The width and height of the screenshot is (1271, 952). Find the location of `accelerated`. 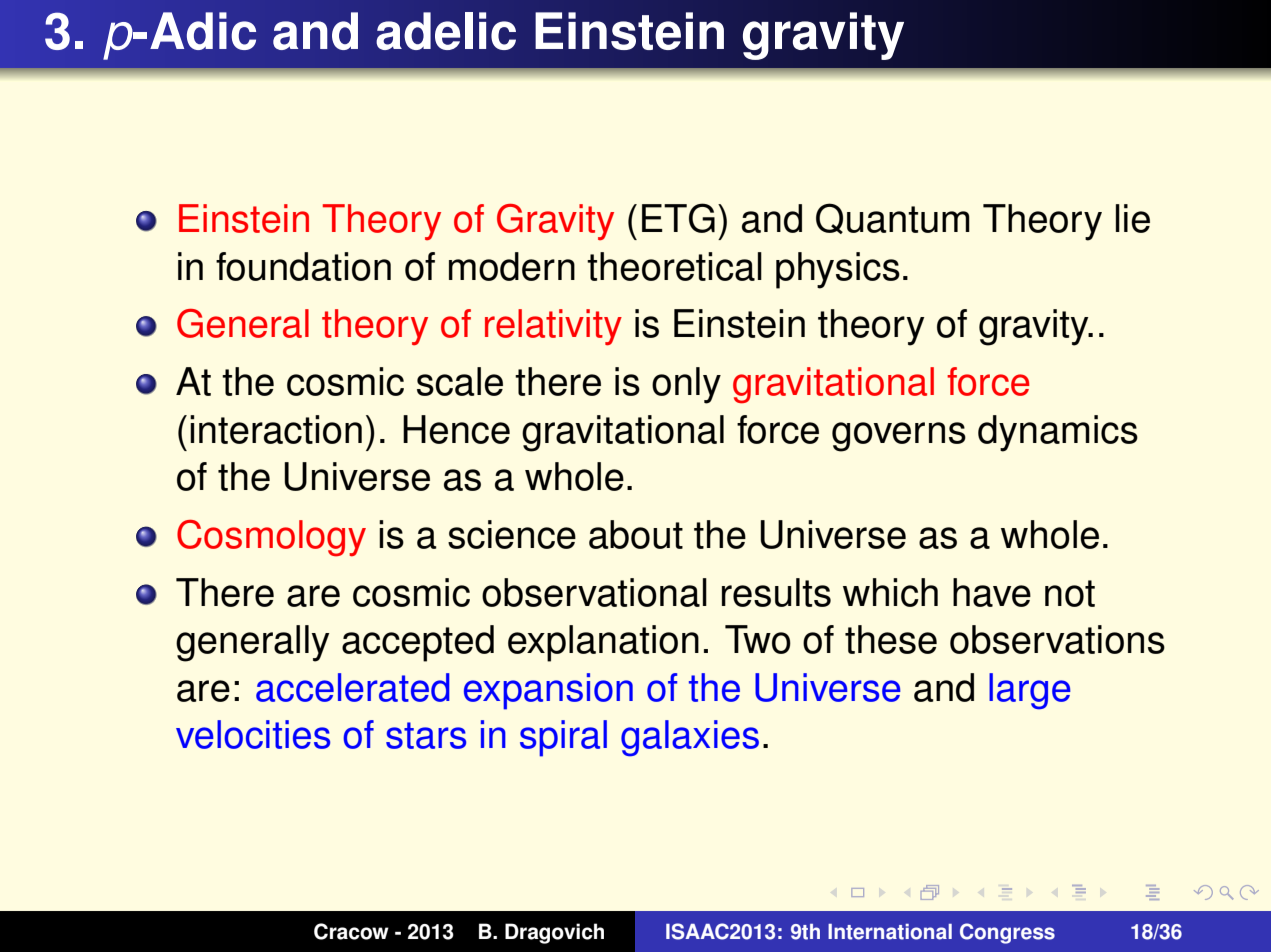

accelerated is located at coordinates (353, 687).
